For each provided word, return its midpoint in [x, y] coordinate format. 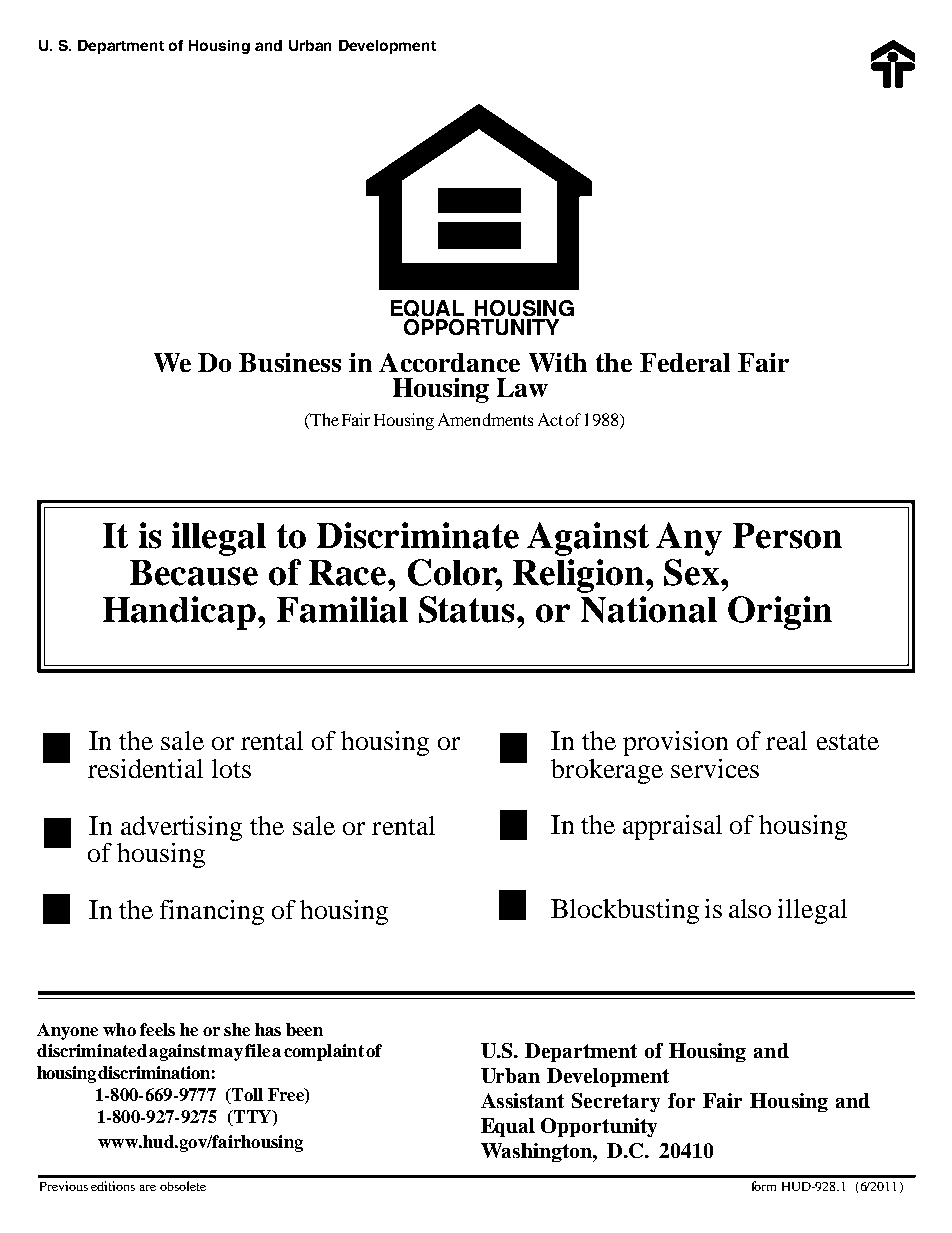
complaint [324, 1052]
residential [145, 768]
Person [787, 536]
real [786, 740]
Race [349, 573]
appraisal [672, 827]
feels [157, 1029]
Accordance [449, 362]
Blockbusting [625, 911]
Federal [685, 362]
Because [194, 573]
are [148, 1188]
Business [290, 362]
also [750, 908]
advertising [181, 828]
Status [468, 609]
